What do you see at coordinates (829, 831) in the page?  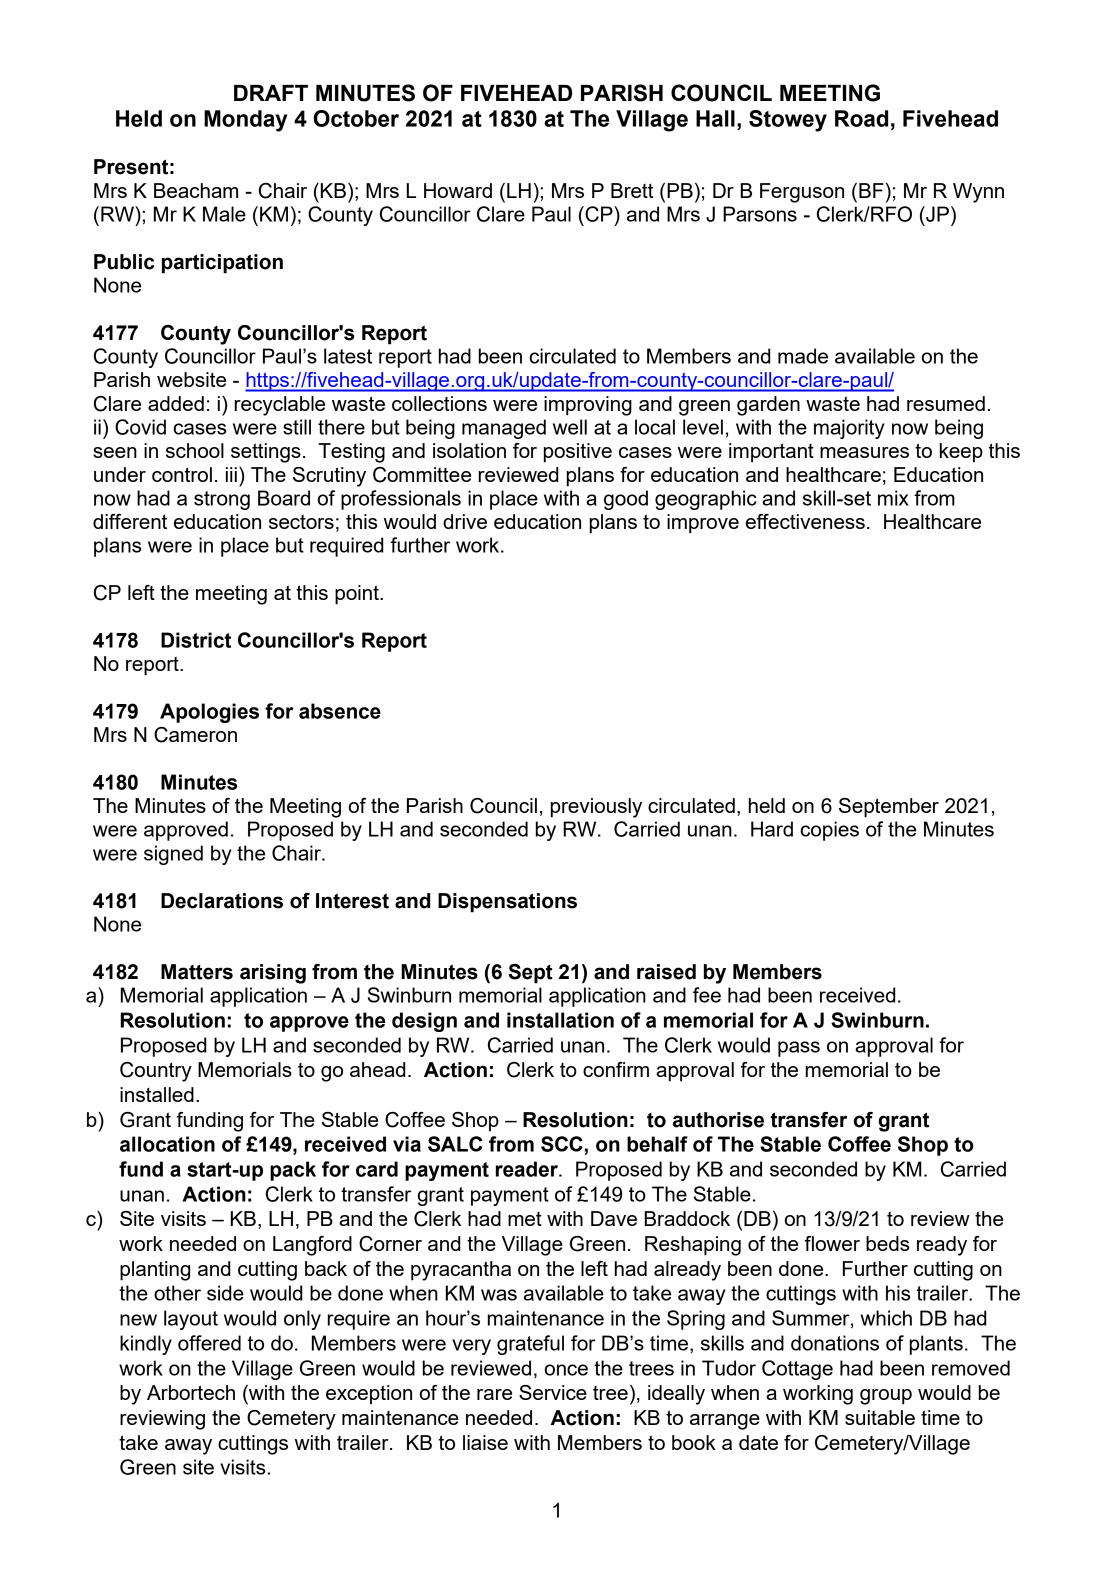 I see `copies` at bounding box center [829, 831].
